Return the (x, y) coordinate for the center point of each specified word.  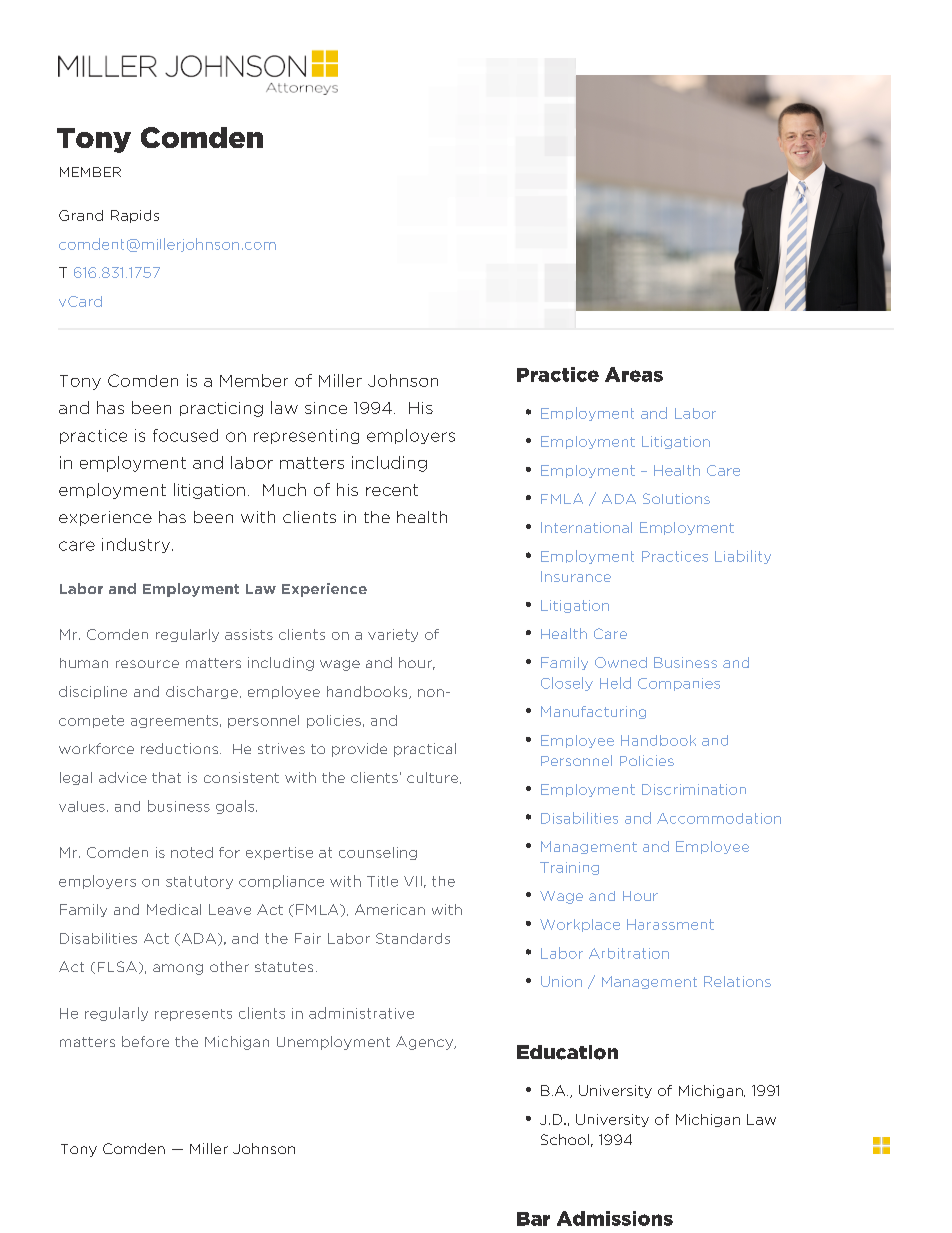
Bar (533, 1219)
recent (392, 490)
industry (136, 545)
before (145, 1041)
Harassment (670, 924)
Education (567, 1052)
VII (413, 881)
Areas (634, 374)
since (326, 408)
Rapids (135, 216)
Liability (743, 557)
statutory (199, 882)
